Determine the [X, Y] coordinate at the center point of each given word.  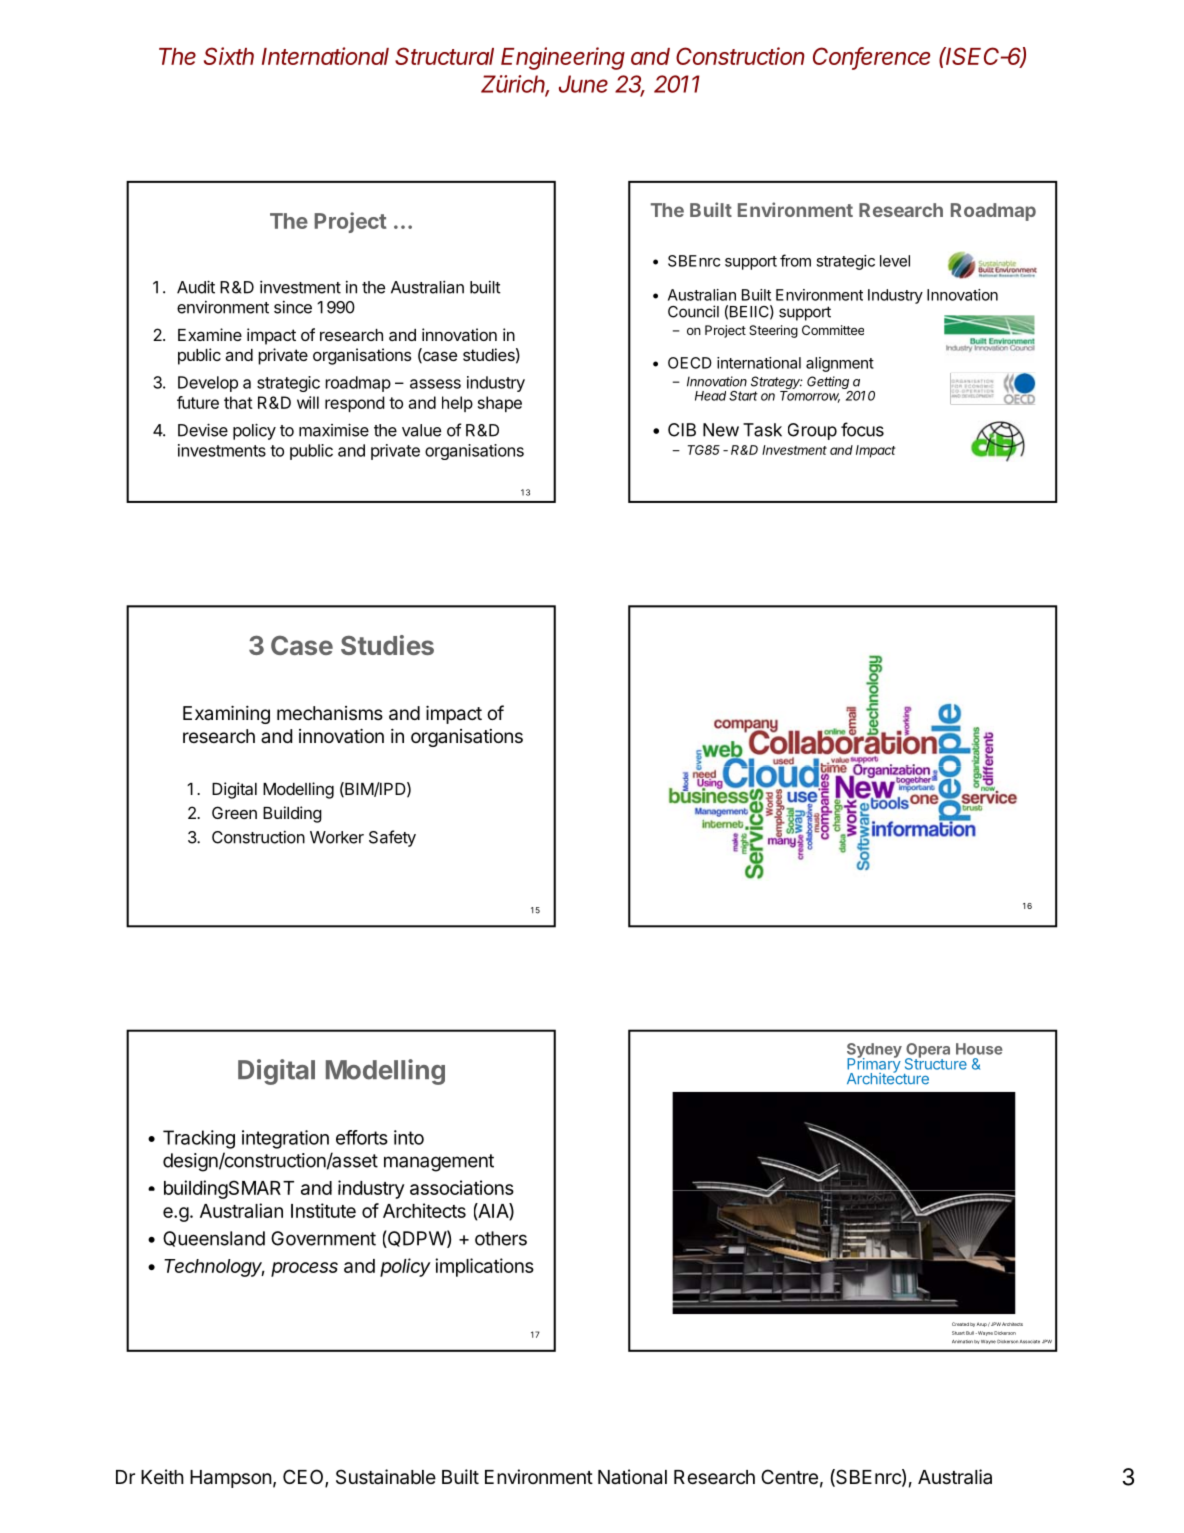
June [583, 84]
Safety [392, 838]
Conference [871, 57]
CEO [304, 1478]
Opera [927, 1051]
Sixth [229, 56]
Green [234, 812]
